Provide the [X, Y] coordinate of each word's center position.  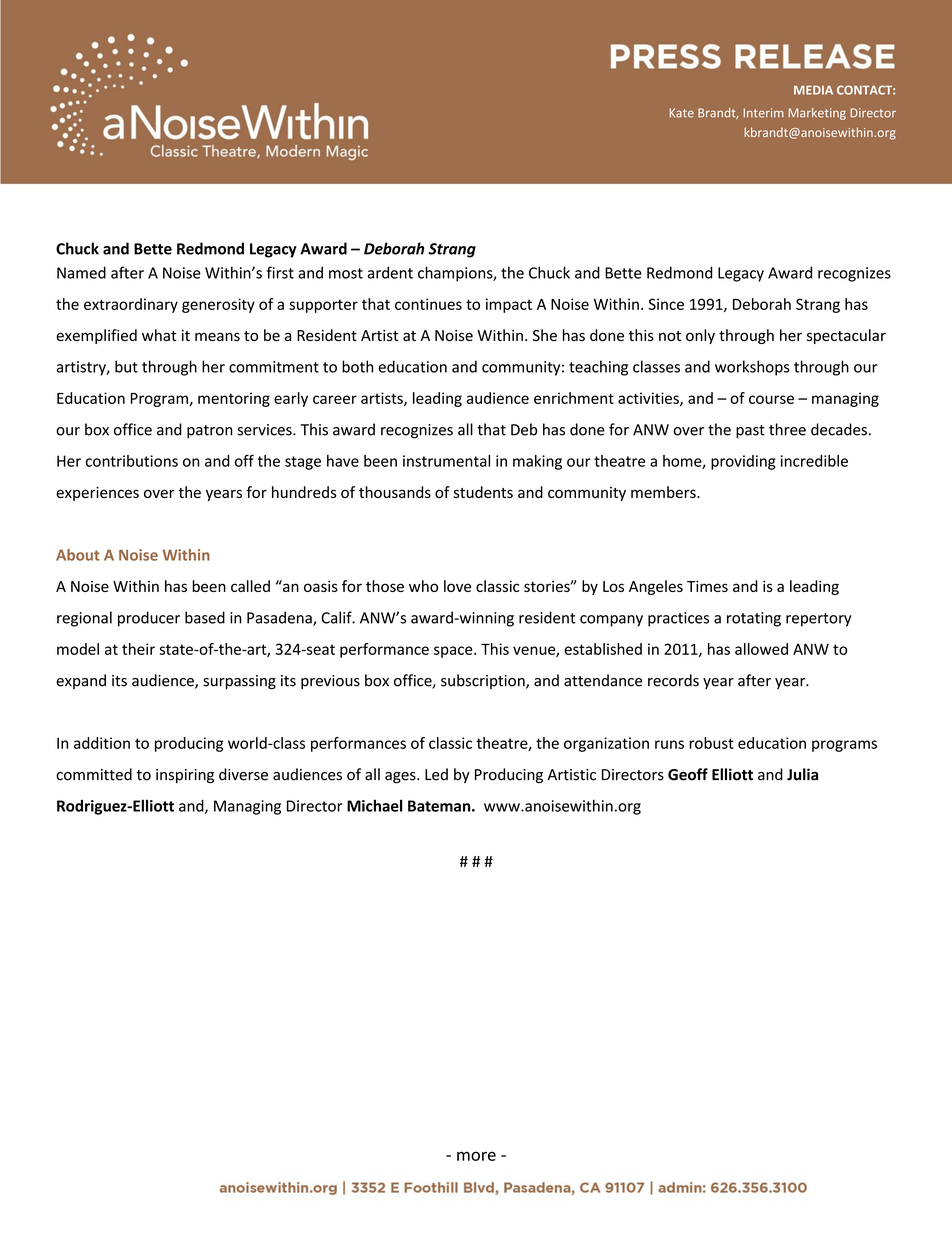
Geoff [688, 774]
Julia [802, 774]
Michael [374, 805]
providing [743, 462]
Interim [763, 113]
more [476, 1156]
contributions [132, 461]
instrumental [446, 461]
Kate [682, 113]
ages [401, 778]
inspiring [185, 776]
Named [81, 272]
